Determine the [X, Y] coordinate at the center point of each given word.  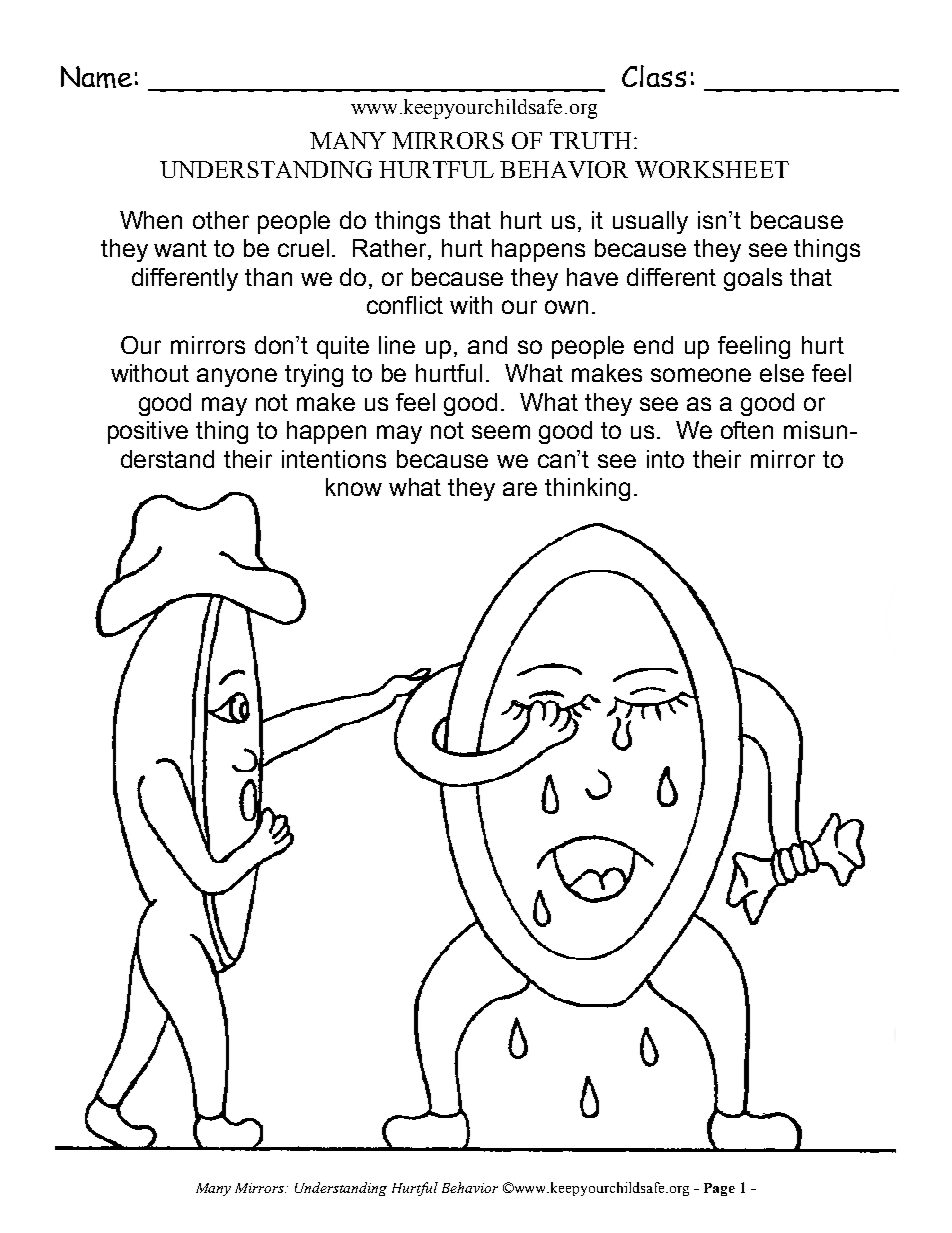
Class [654, 76]
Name [96, 77]
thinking [587, 489]
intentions [334, 459]
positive [148, 432]
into [665, 459]
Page [719, 1189]
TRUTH [590, 140]
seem [501, 432]
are [520, 489]
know [354, 487]
